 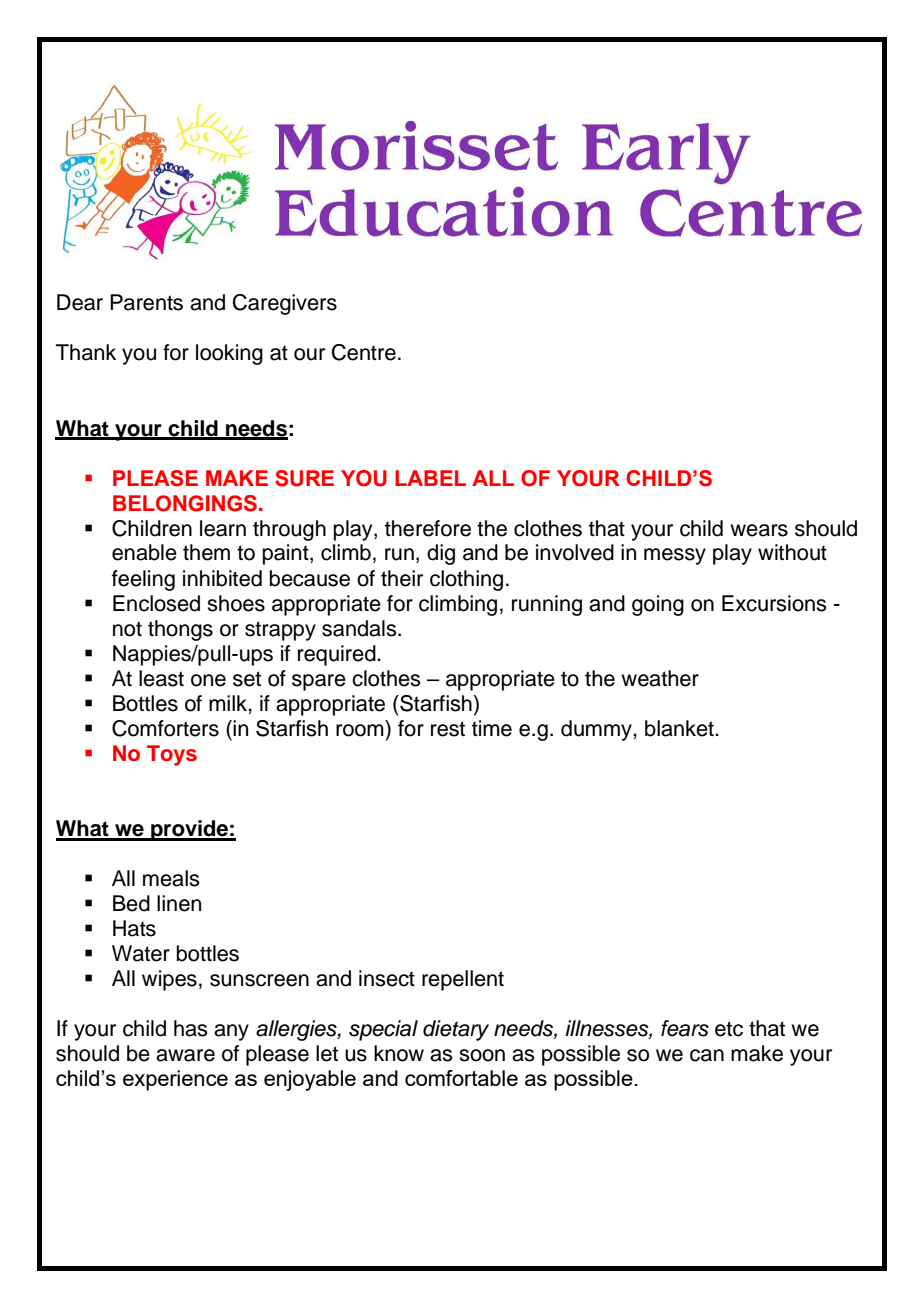 I want to click on Centre, so click(x=364, y=352).
